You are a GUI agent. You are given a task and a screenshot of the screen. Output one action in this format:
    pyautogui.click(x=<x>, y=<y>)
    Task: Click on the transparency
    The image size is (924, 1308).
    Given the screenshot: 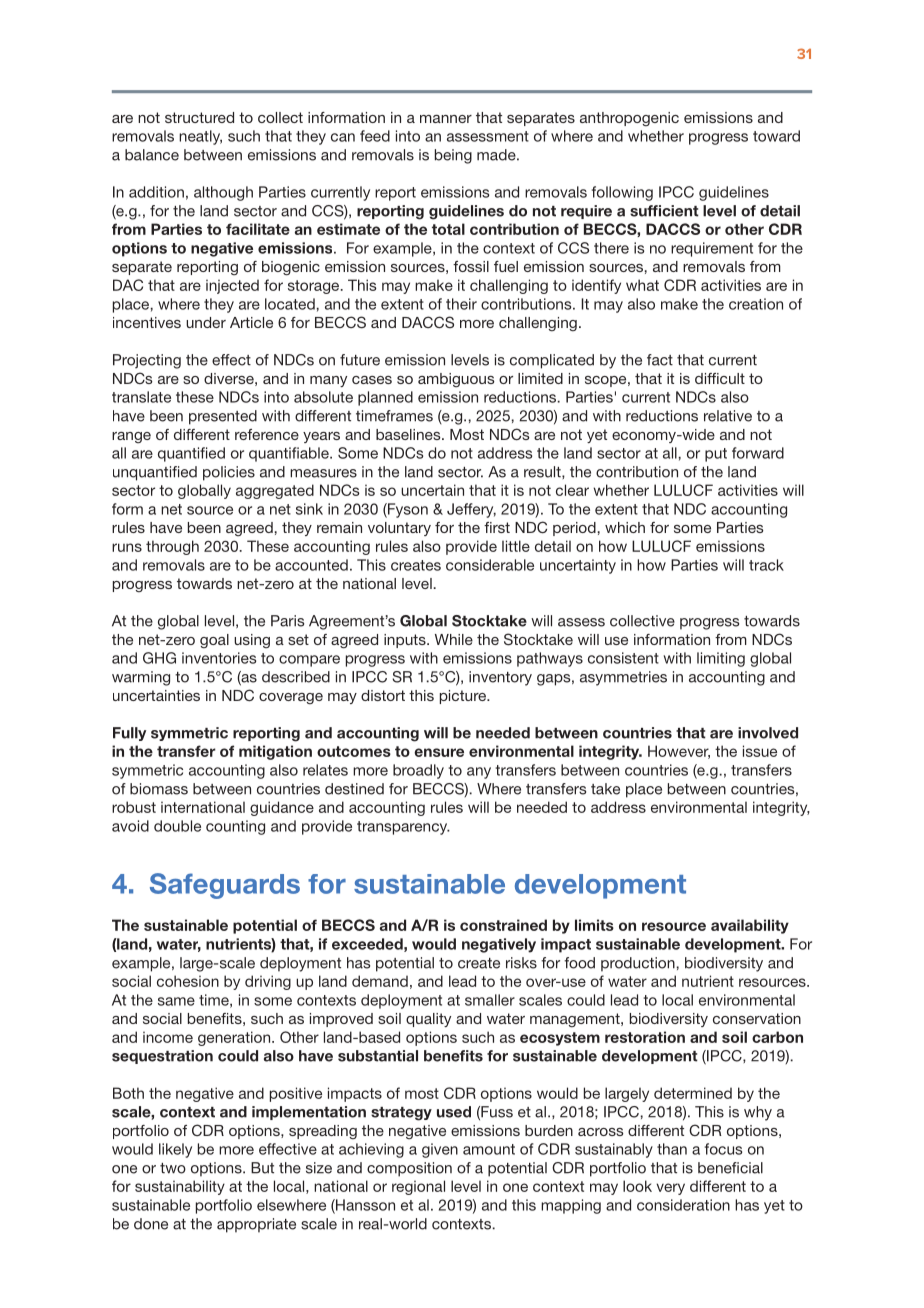 What is the action you would take?
    pyautogui.click(x=403, y=828)
